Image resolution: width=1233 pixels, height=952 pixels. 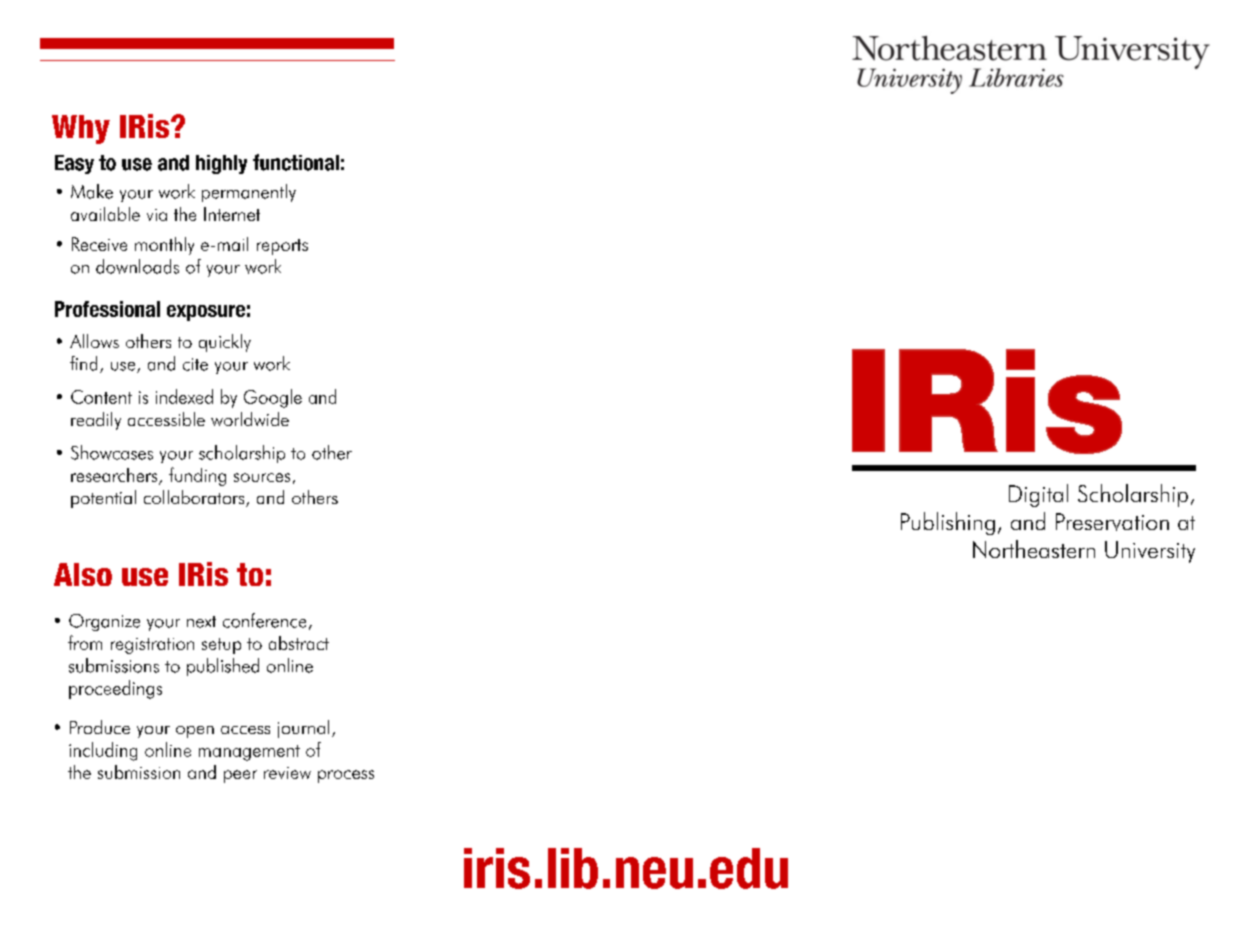 I want to click on management, so click(x=249, y=753).
